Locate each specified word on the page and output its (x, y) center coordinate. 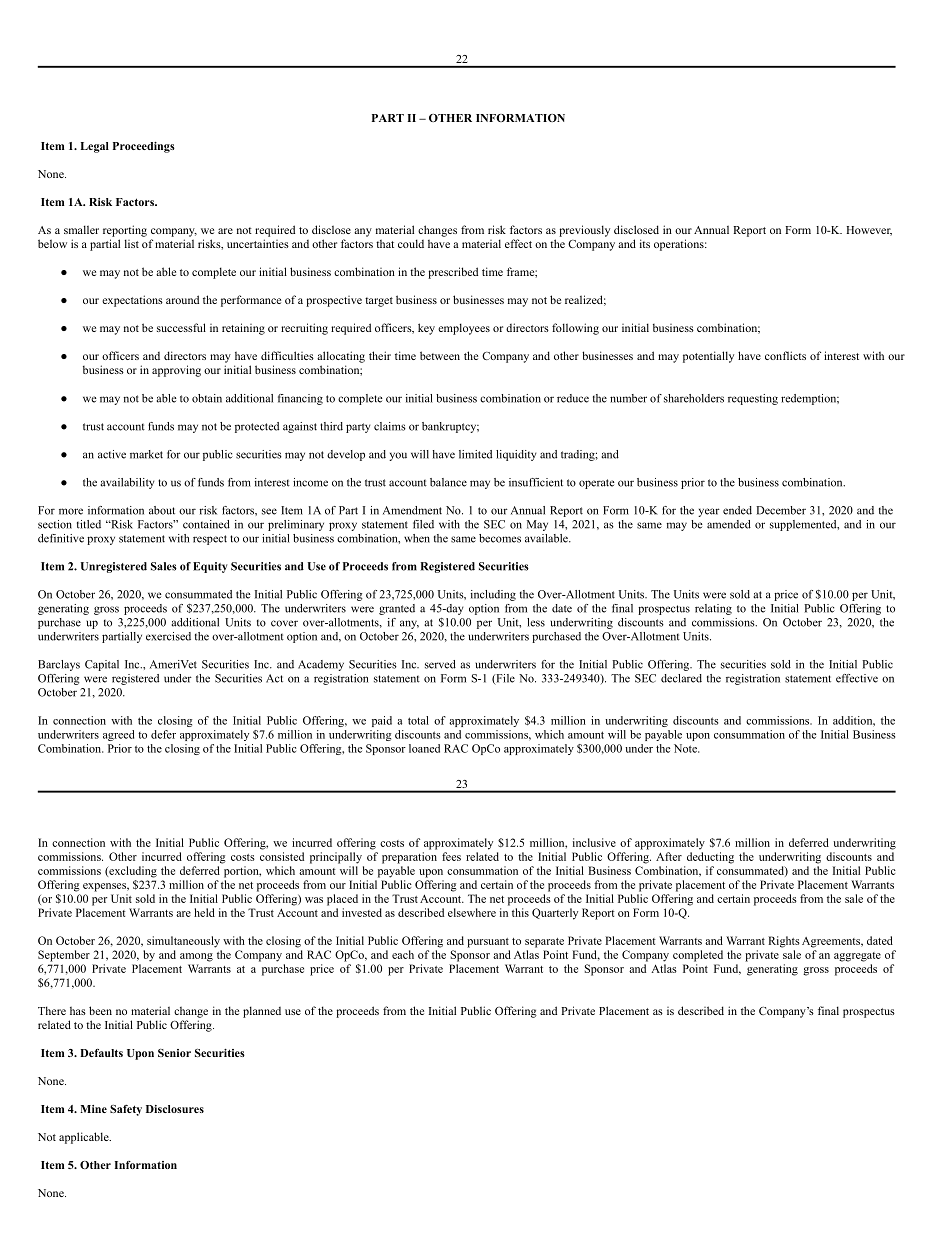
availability (127, 483)
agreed (118, 735)
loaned (424, 748)
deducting (710, 858)
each (403, 954)
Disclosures (175, 1109)
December (781, 510)
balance (448, 482)
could (411, 243)
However (869, 231)
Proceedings (144, 147)
